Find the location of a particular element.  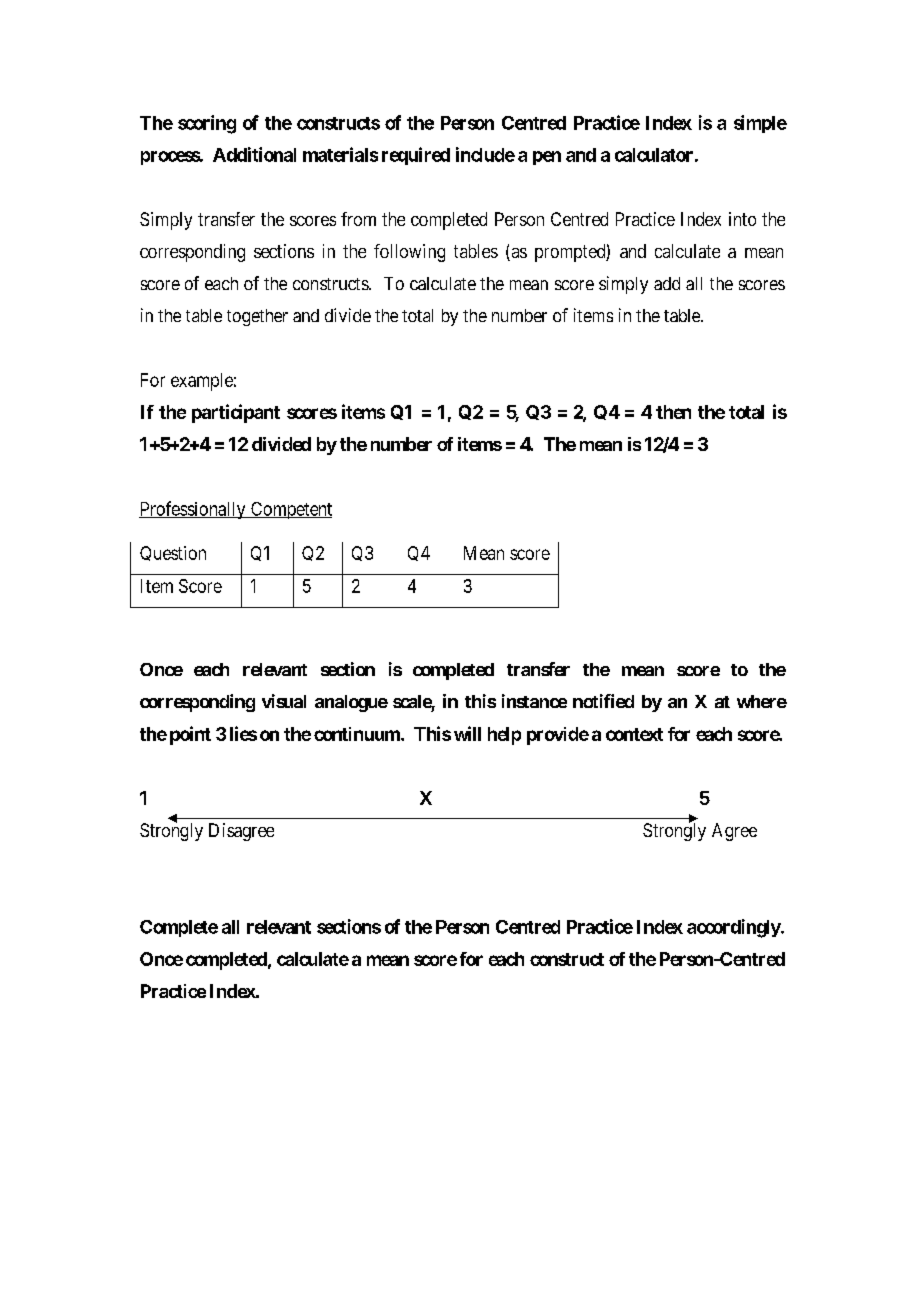

then is located at coordinates (673, 412).
